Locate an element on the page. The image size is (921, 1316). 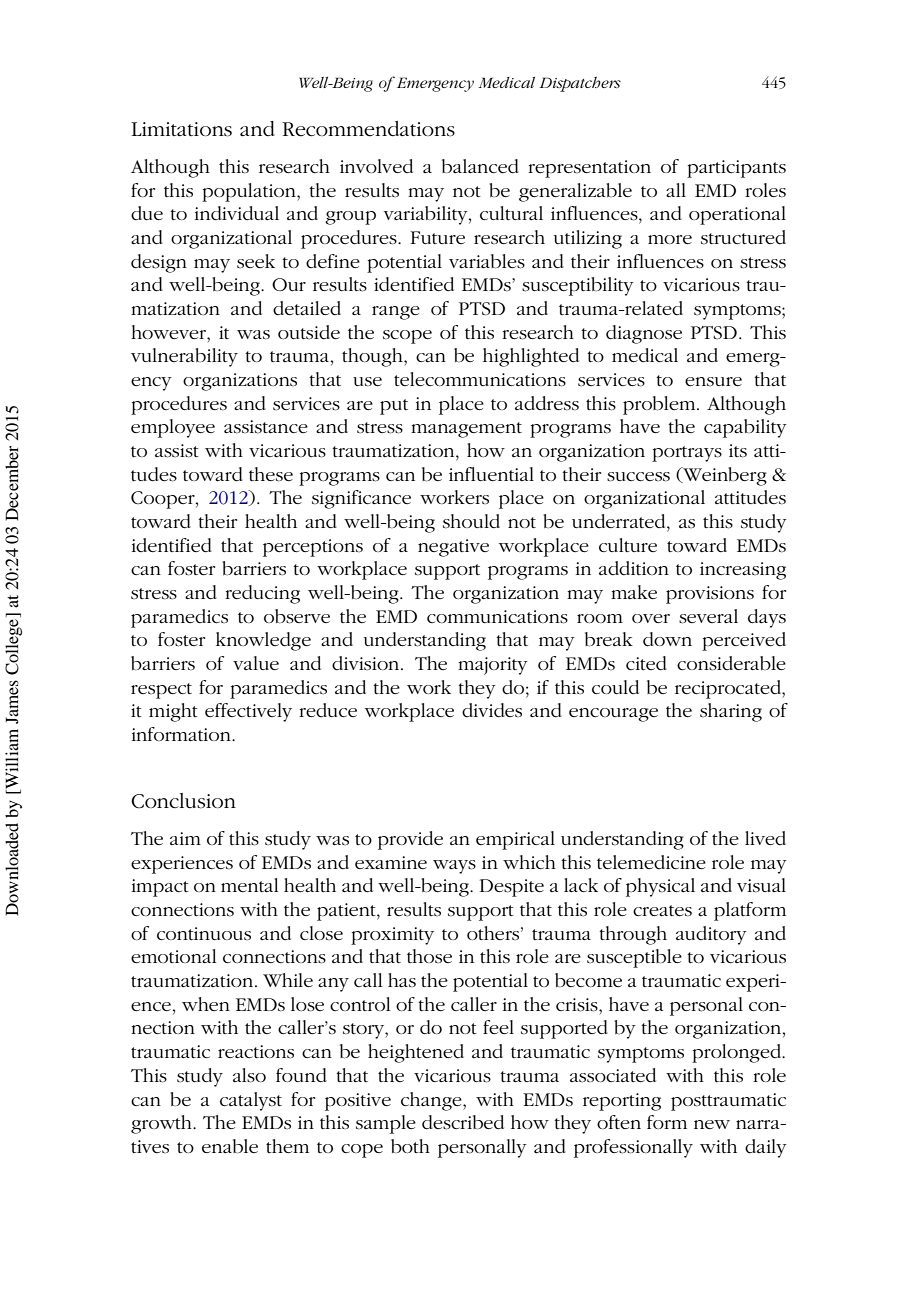
participants is located at coordinates (736, 169).
